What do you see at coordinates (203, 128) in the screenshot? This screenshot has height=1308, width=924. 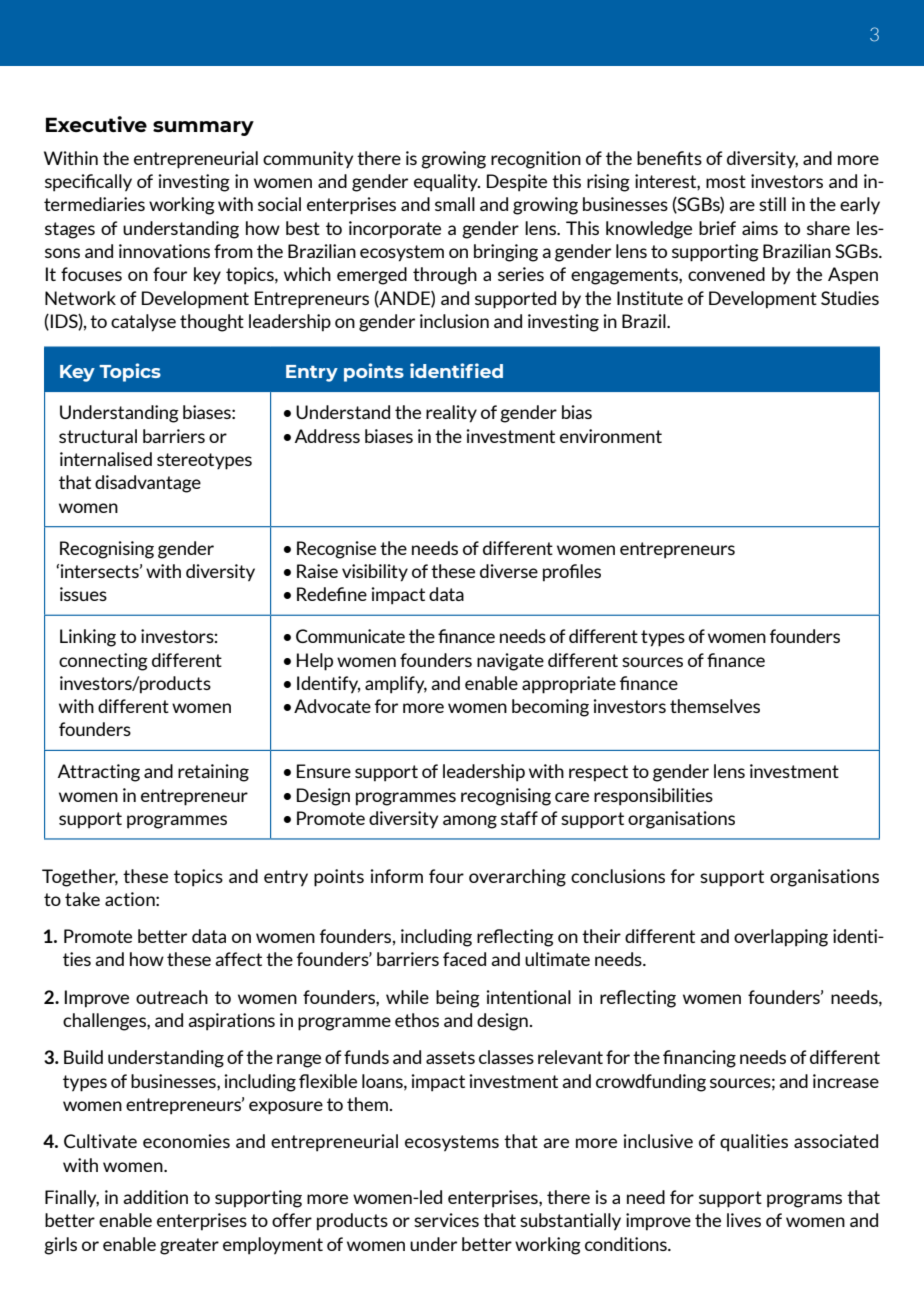 I see `summary` at bounding box center [203, 128].
